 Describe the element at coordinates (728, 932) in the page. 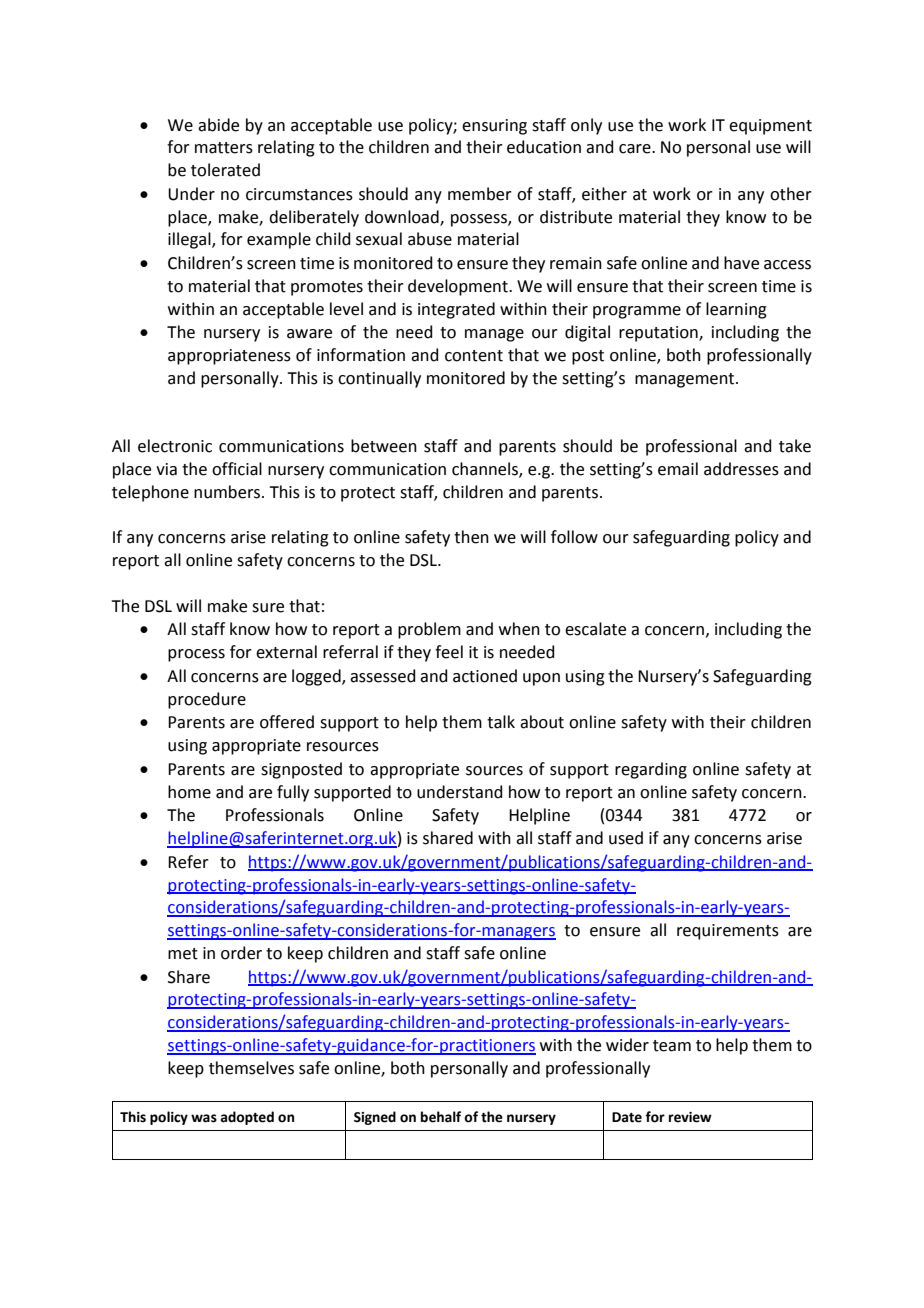

I see `requirements` at that location.
